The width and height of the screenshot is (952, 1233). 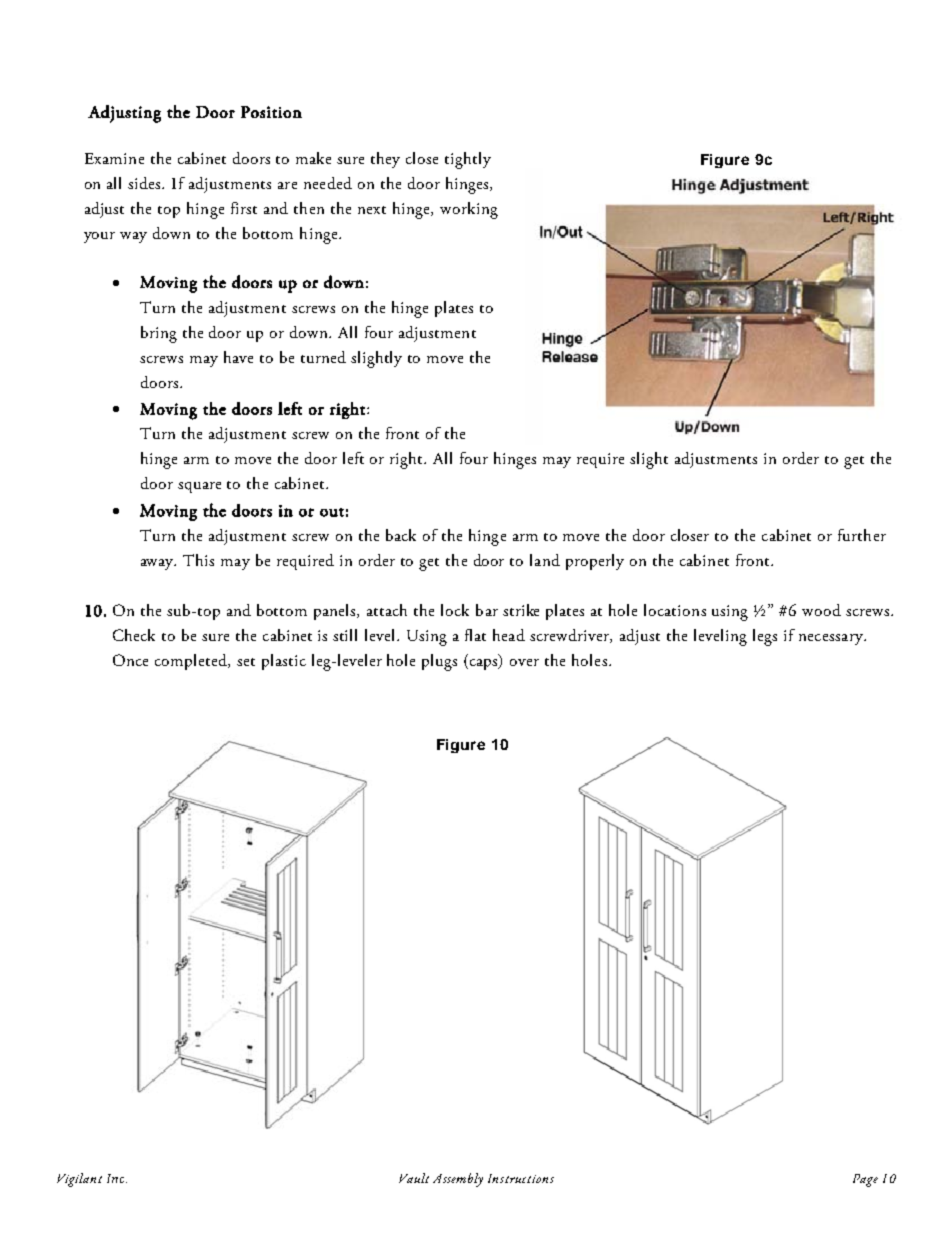 What do you see at coordinates (199, 487) in the screenshot?
I see `square` at bounding box center [199, 487].
